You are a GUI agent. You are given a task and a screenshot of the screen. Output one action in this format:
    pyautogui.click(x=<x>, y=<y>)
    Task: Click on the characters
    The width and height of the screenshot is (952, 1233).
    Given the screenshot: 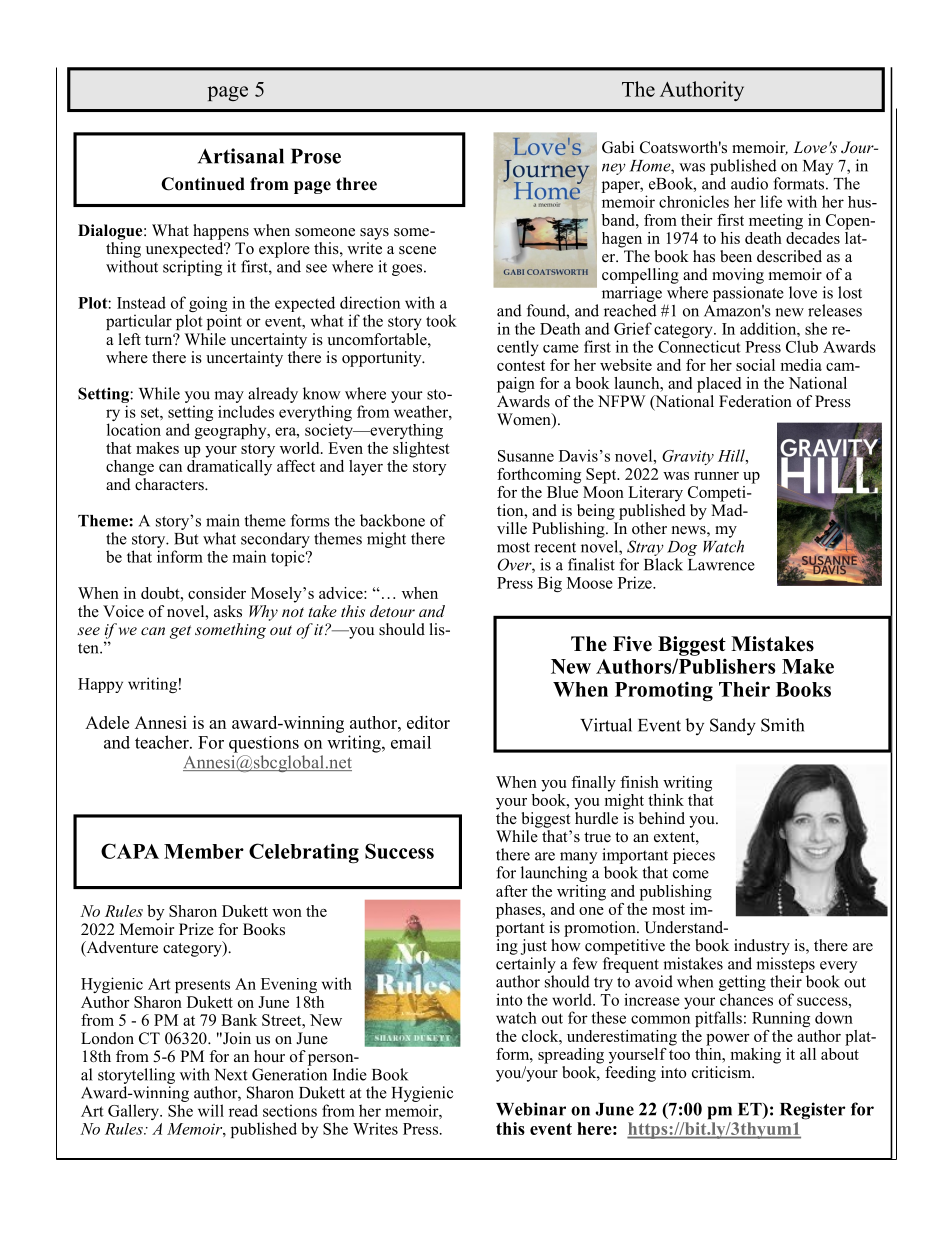 What is the action you would take?
    pyautogui.click(x=170, y=483)
